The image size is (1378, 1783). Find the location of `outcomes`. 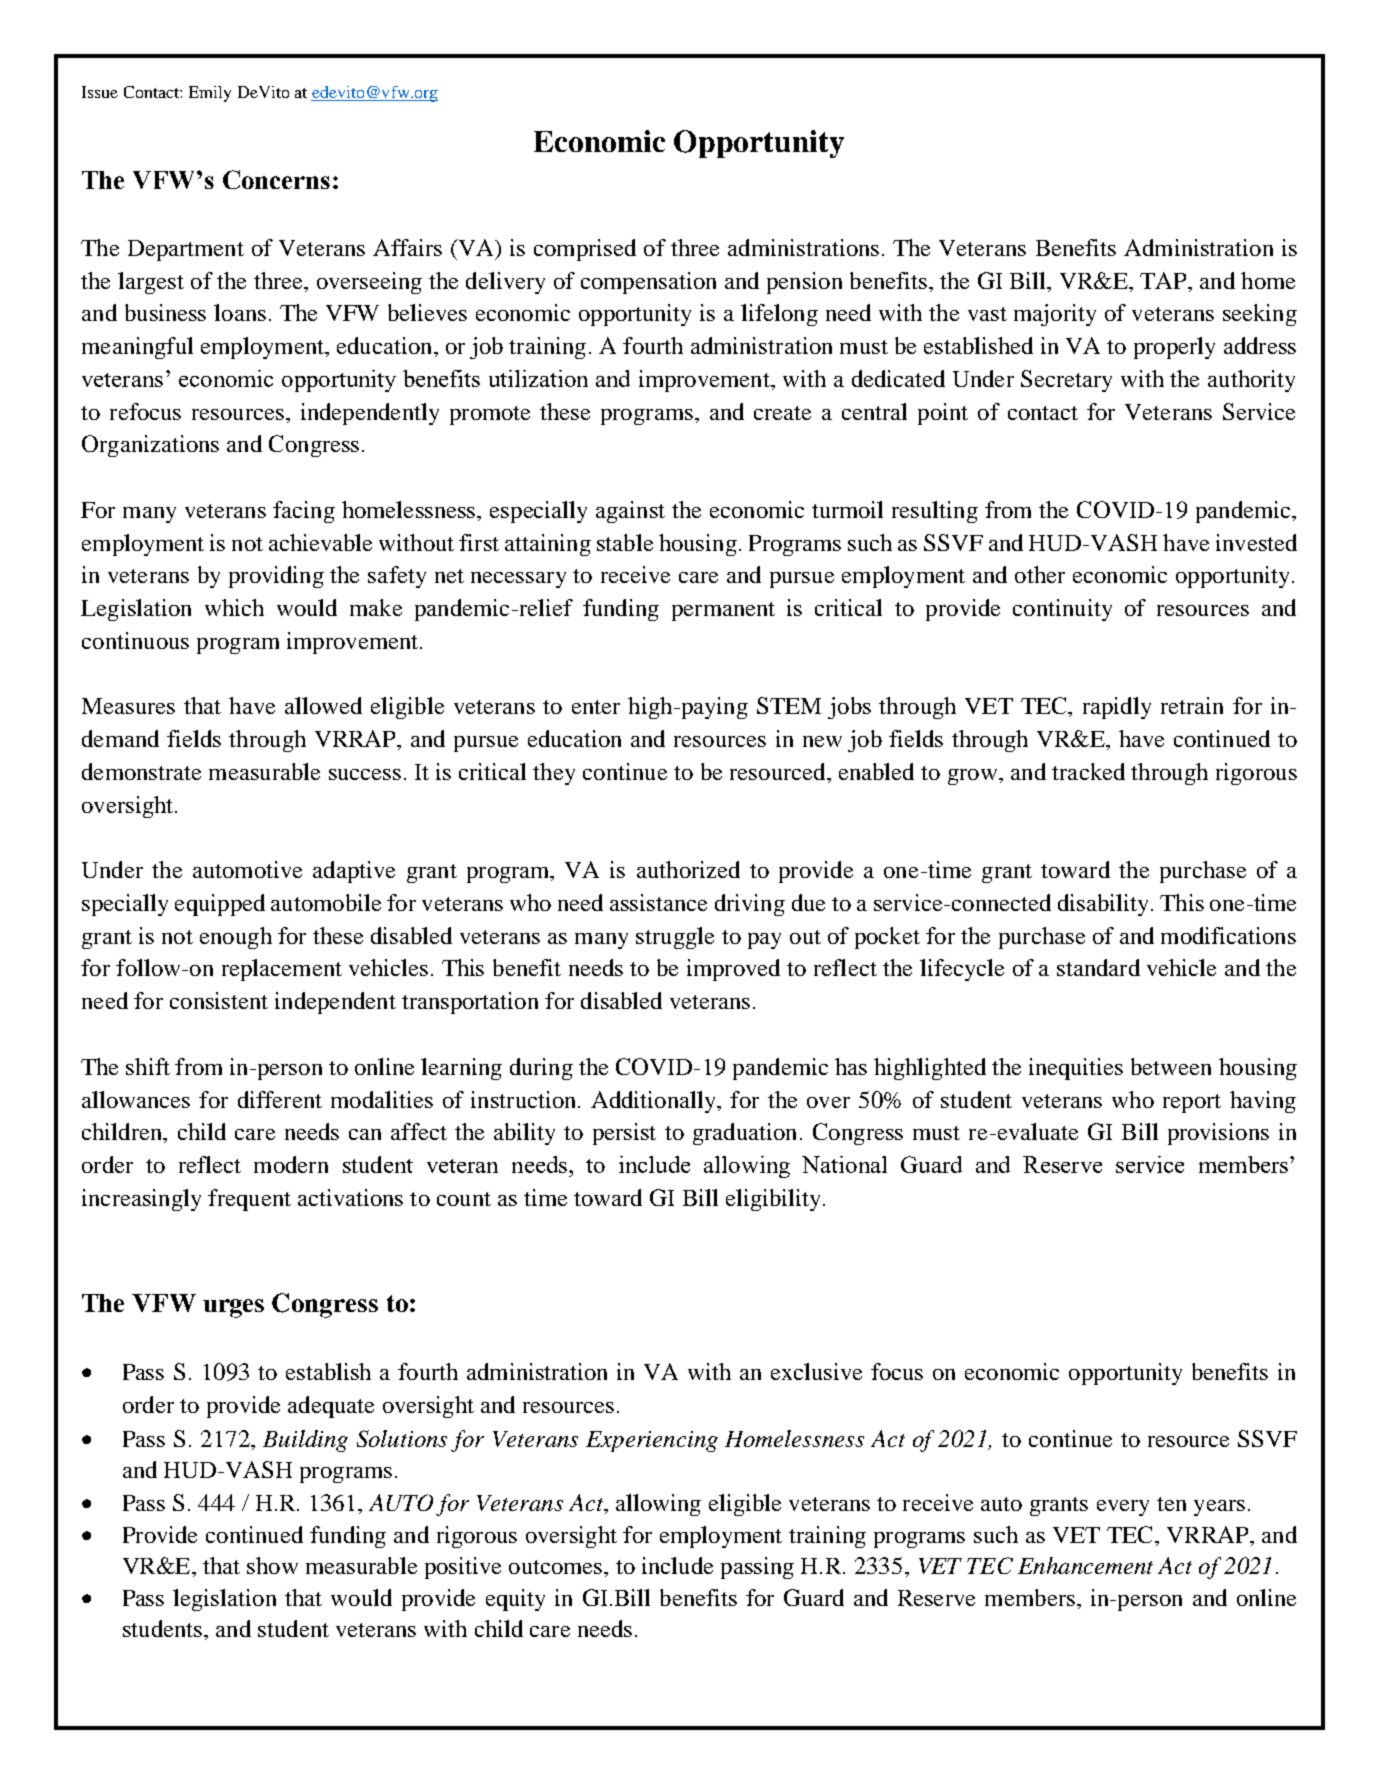

outcomes is located at coordinates (557, 1567).
